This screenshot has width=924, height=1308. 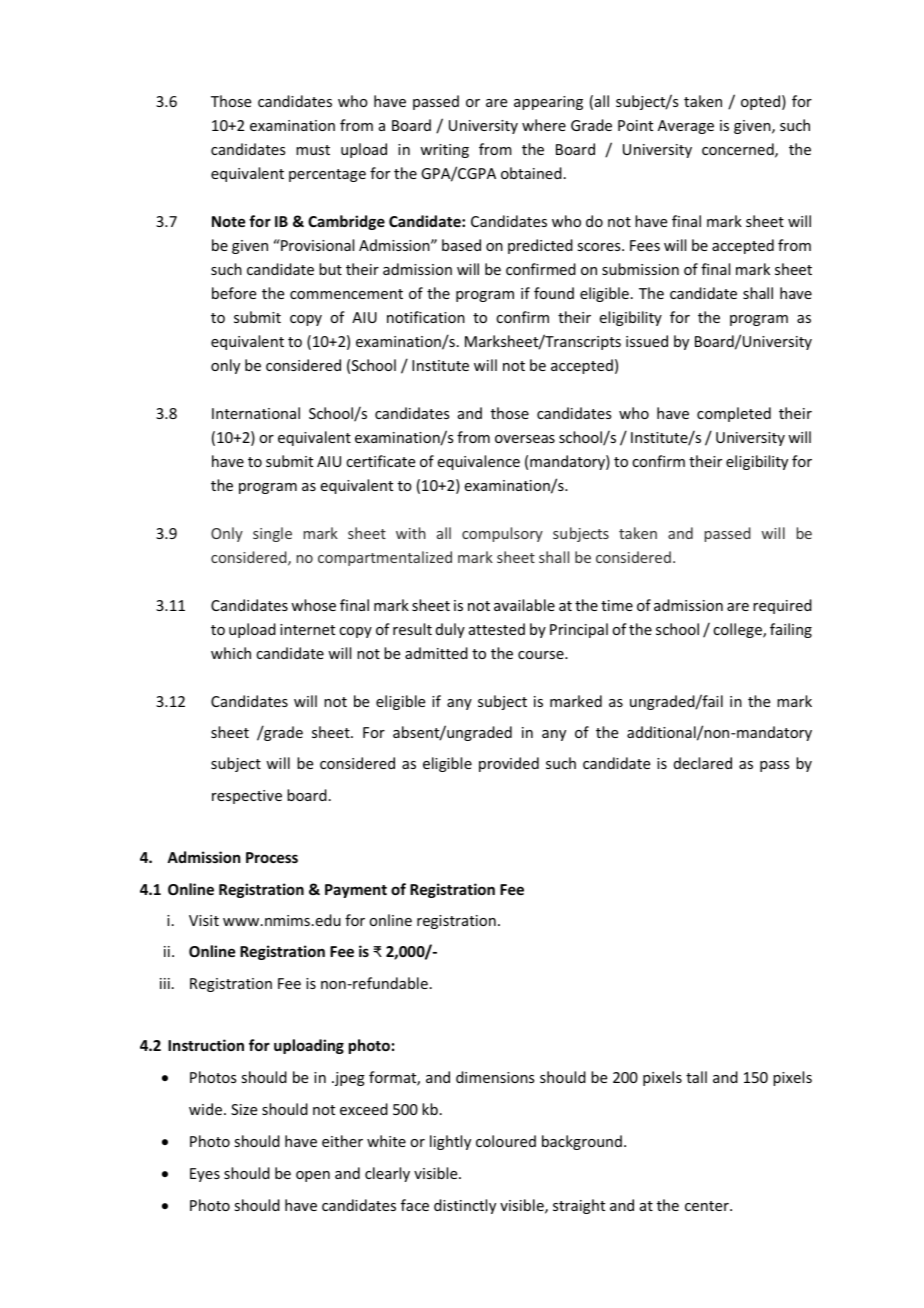 I want to click on must, so click(x=313, y=150).
